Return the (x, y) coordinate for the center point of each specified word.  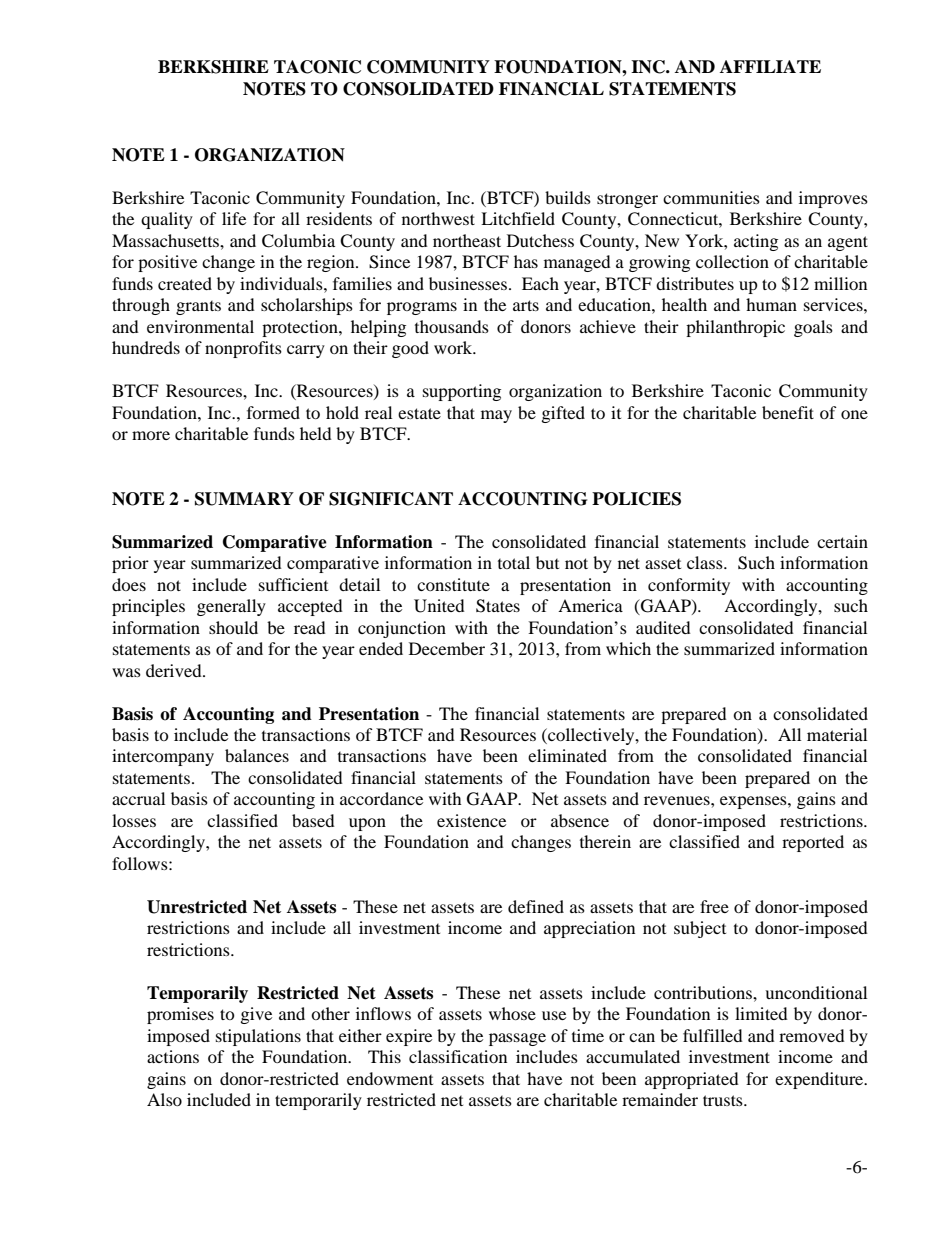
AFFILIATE (770, 66)
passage (517, 1039)
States (498, 606)
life (234, 218)
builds (568, 197)
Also (164, 1099)
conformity (689, 586)
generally (231, 607)
